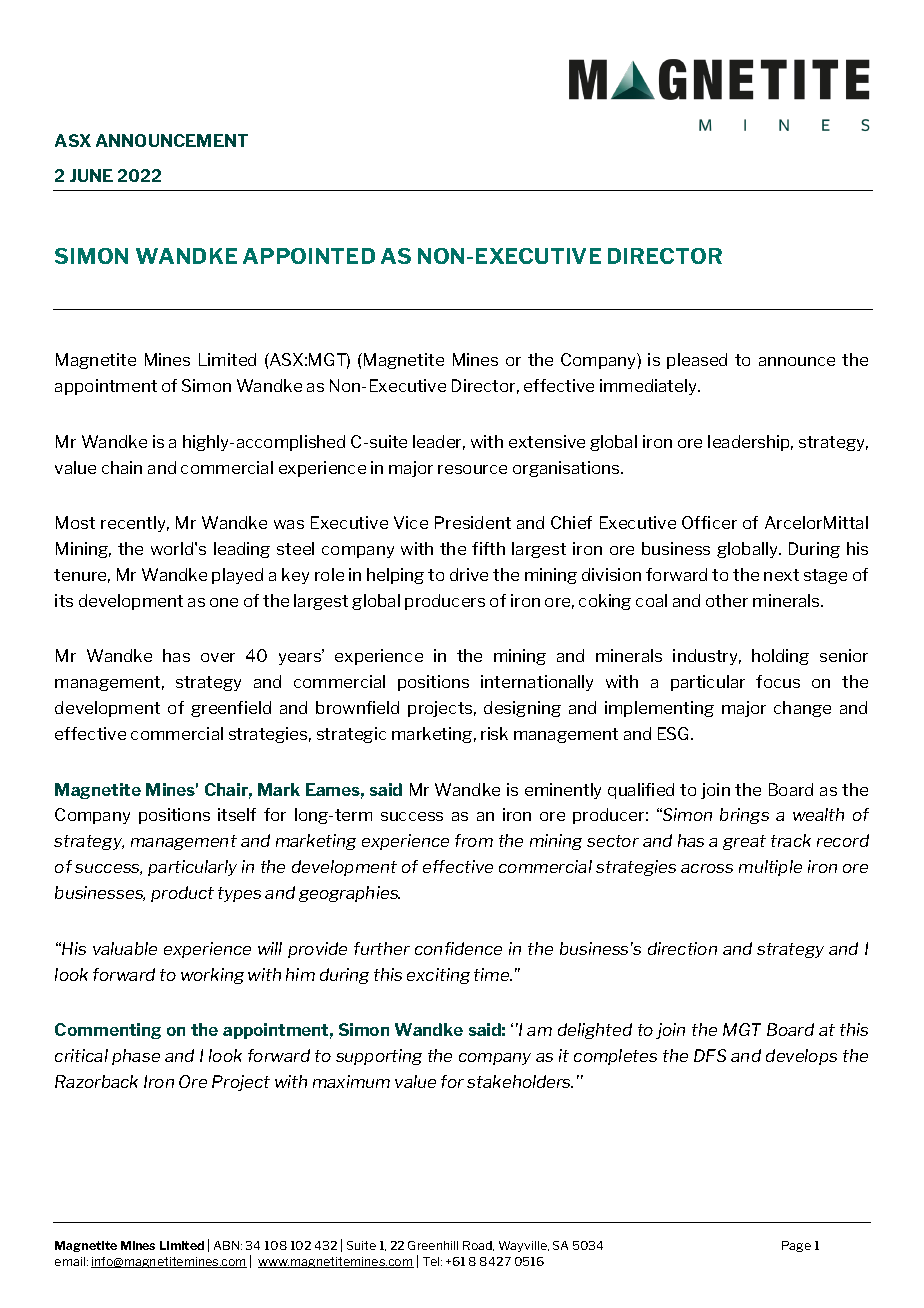  I want to click on JUNE, so click(91, 175).
